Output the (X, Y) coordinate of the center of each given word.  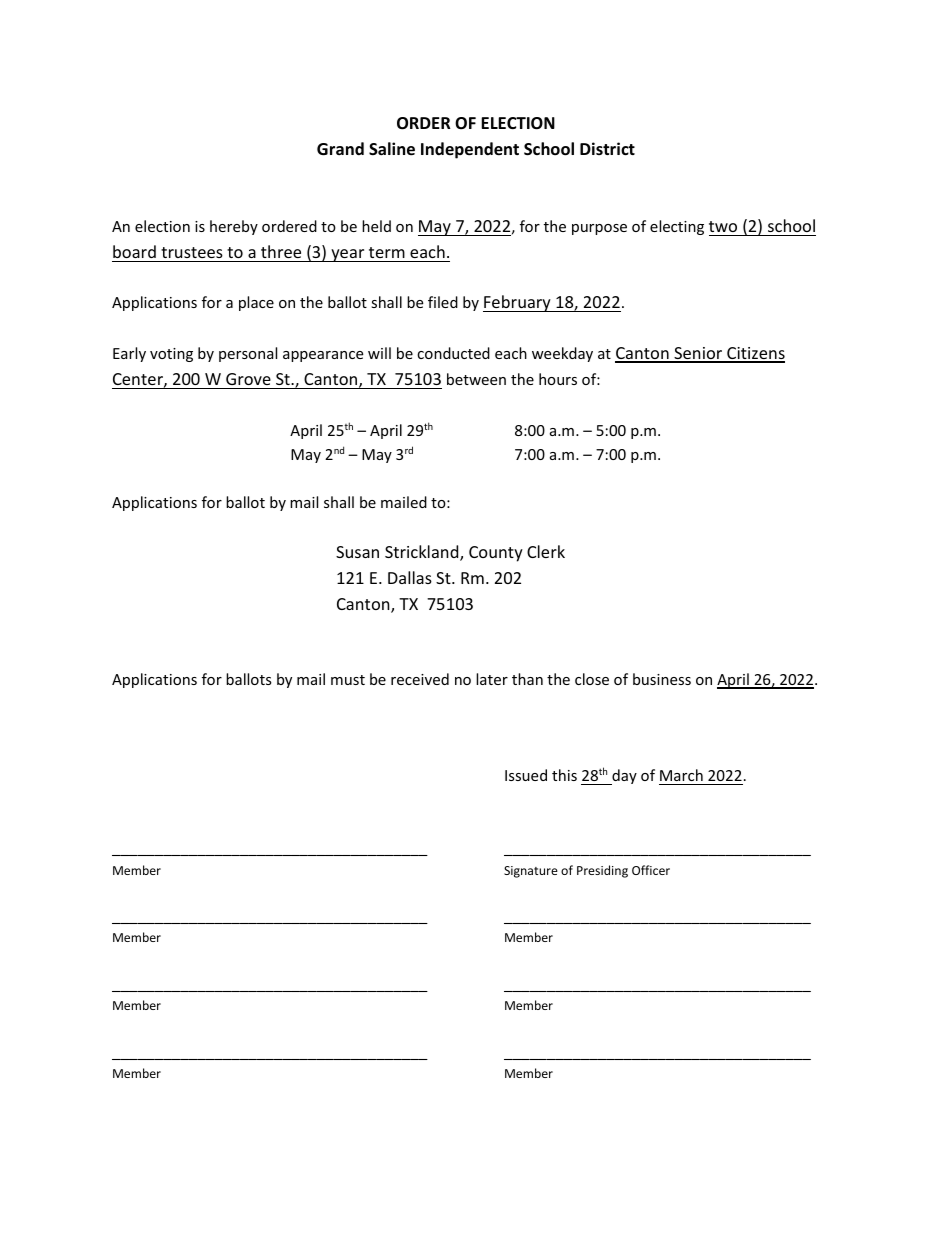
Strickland (423, 553)
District (607, 148)
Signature (531, 872)
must (348, 680)
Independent (470, 150)
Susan (357, 552)
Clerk (546, 551)
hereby (234, 227)
